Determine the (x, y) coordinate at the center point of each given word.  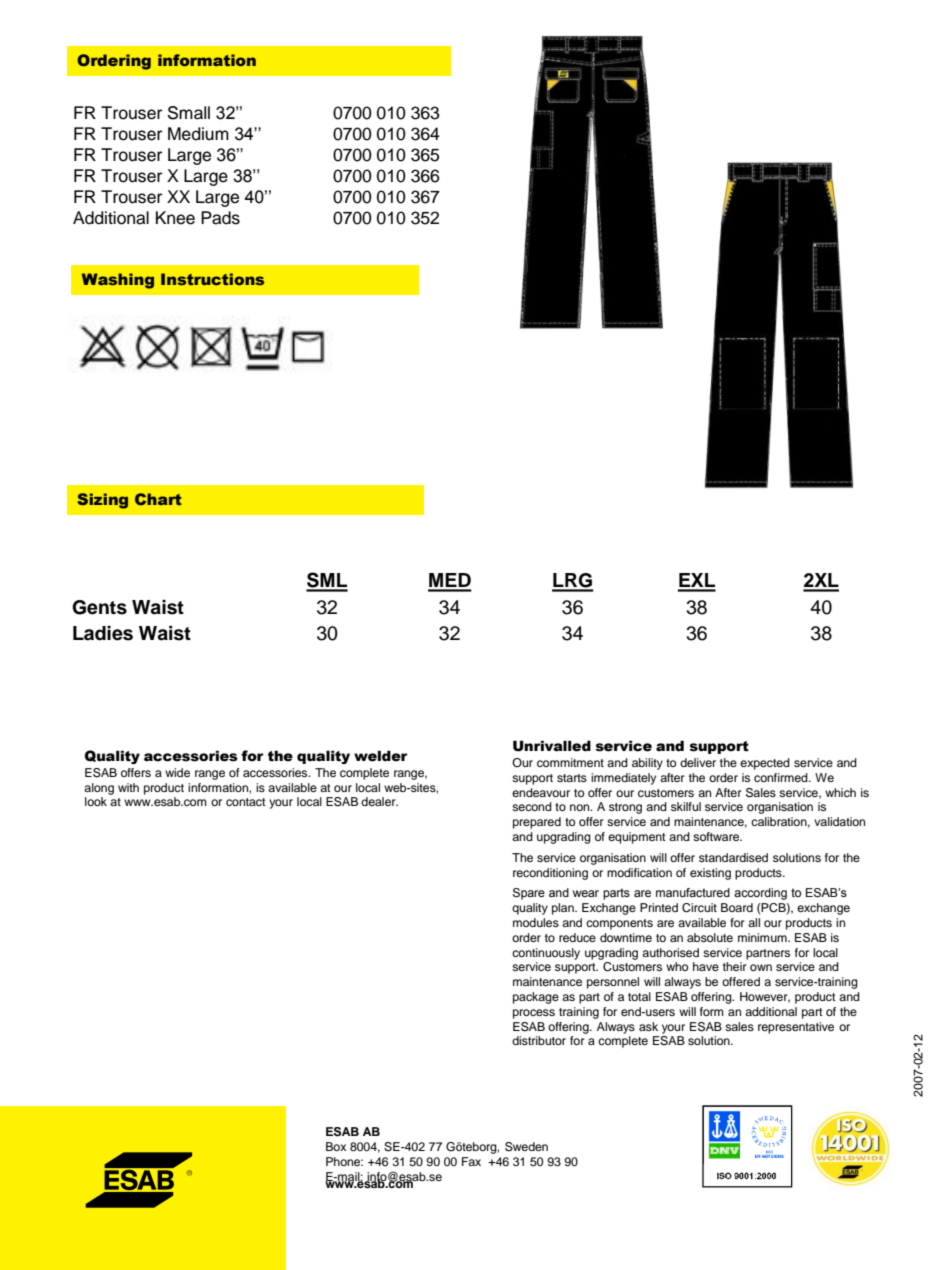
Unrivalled (552, 746)
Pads (220, 218)
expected (765, 764)
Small (189, 113)
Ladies (103, 633)
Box (336, 1146)
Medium (198, 134)
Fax (471, 1161)
